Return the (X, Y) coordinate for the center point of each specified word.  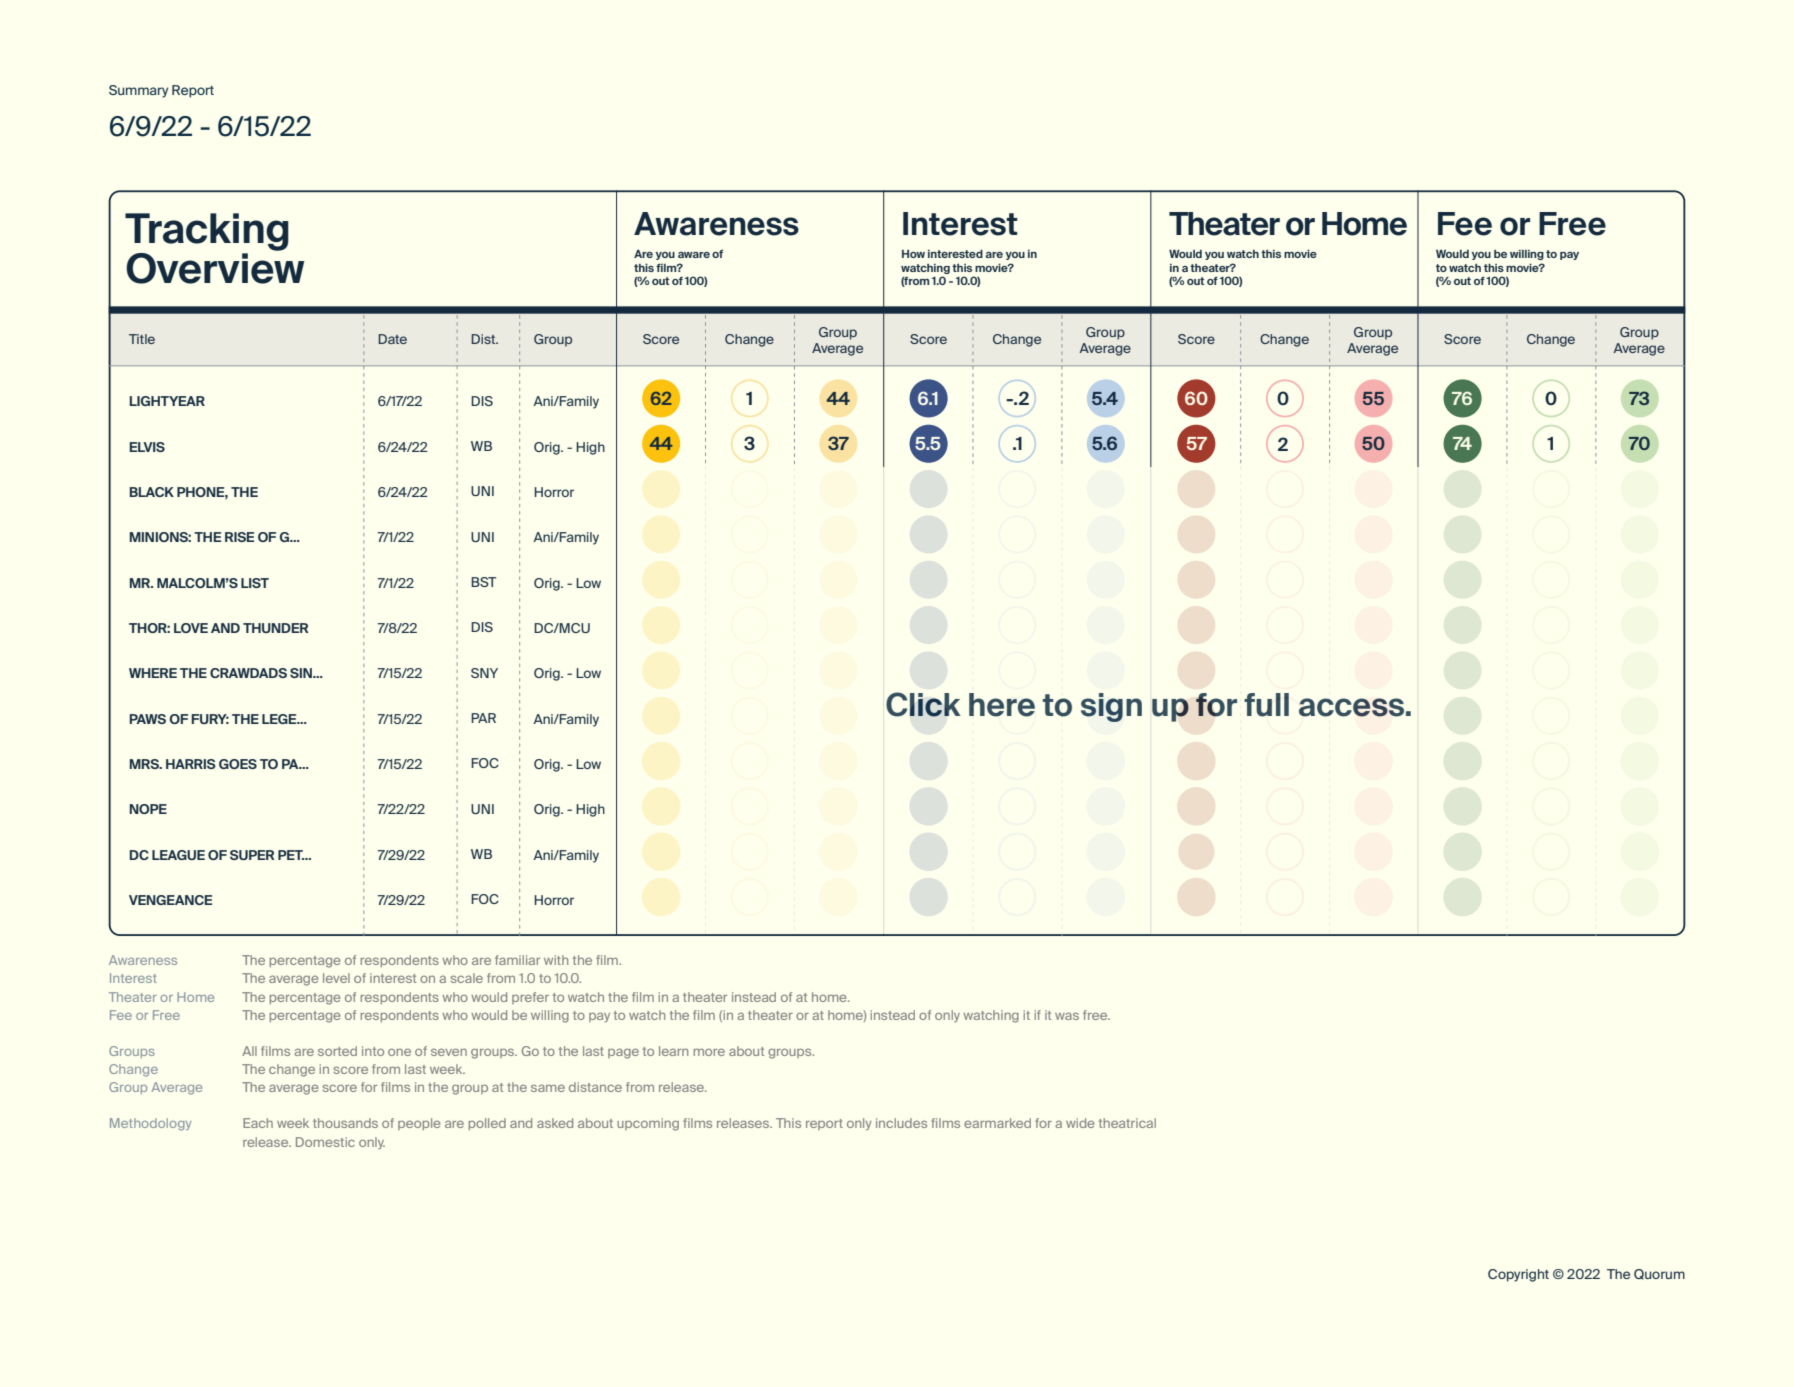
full (1266, 705)
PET (291, 855)
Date (392, 339)
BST (483, 582)
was (1067, 1016)
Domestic (325, 1142)
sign (1111, 707)
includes (901, 1123)
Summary (138, 91)
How (913, 254)
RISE (239, 537)
